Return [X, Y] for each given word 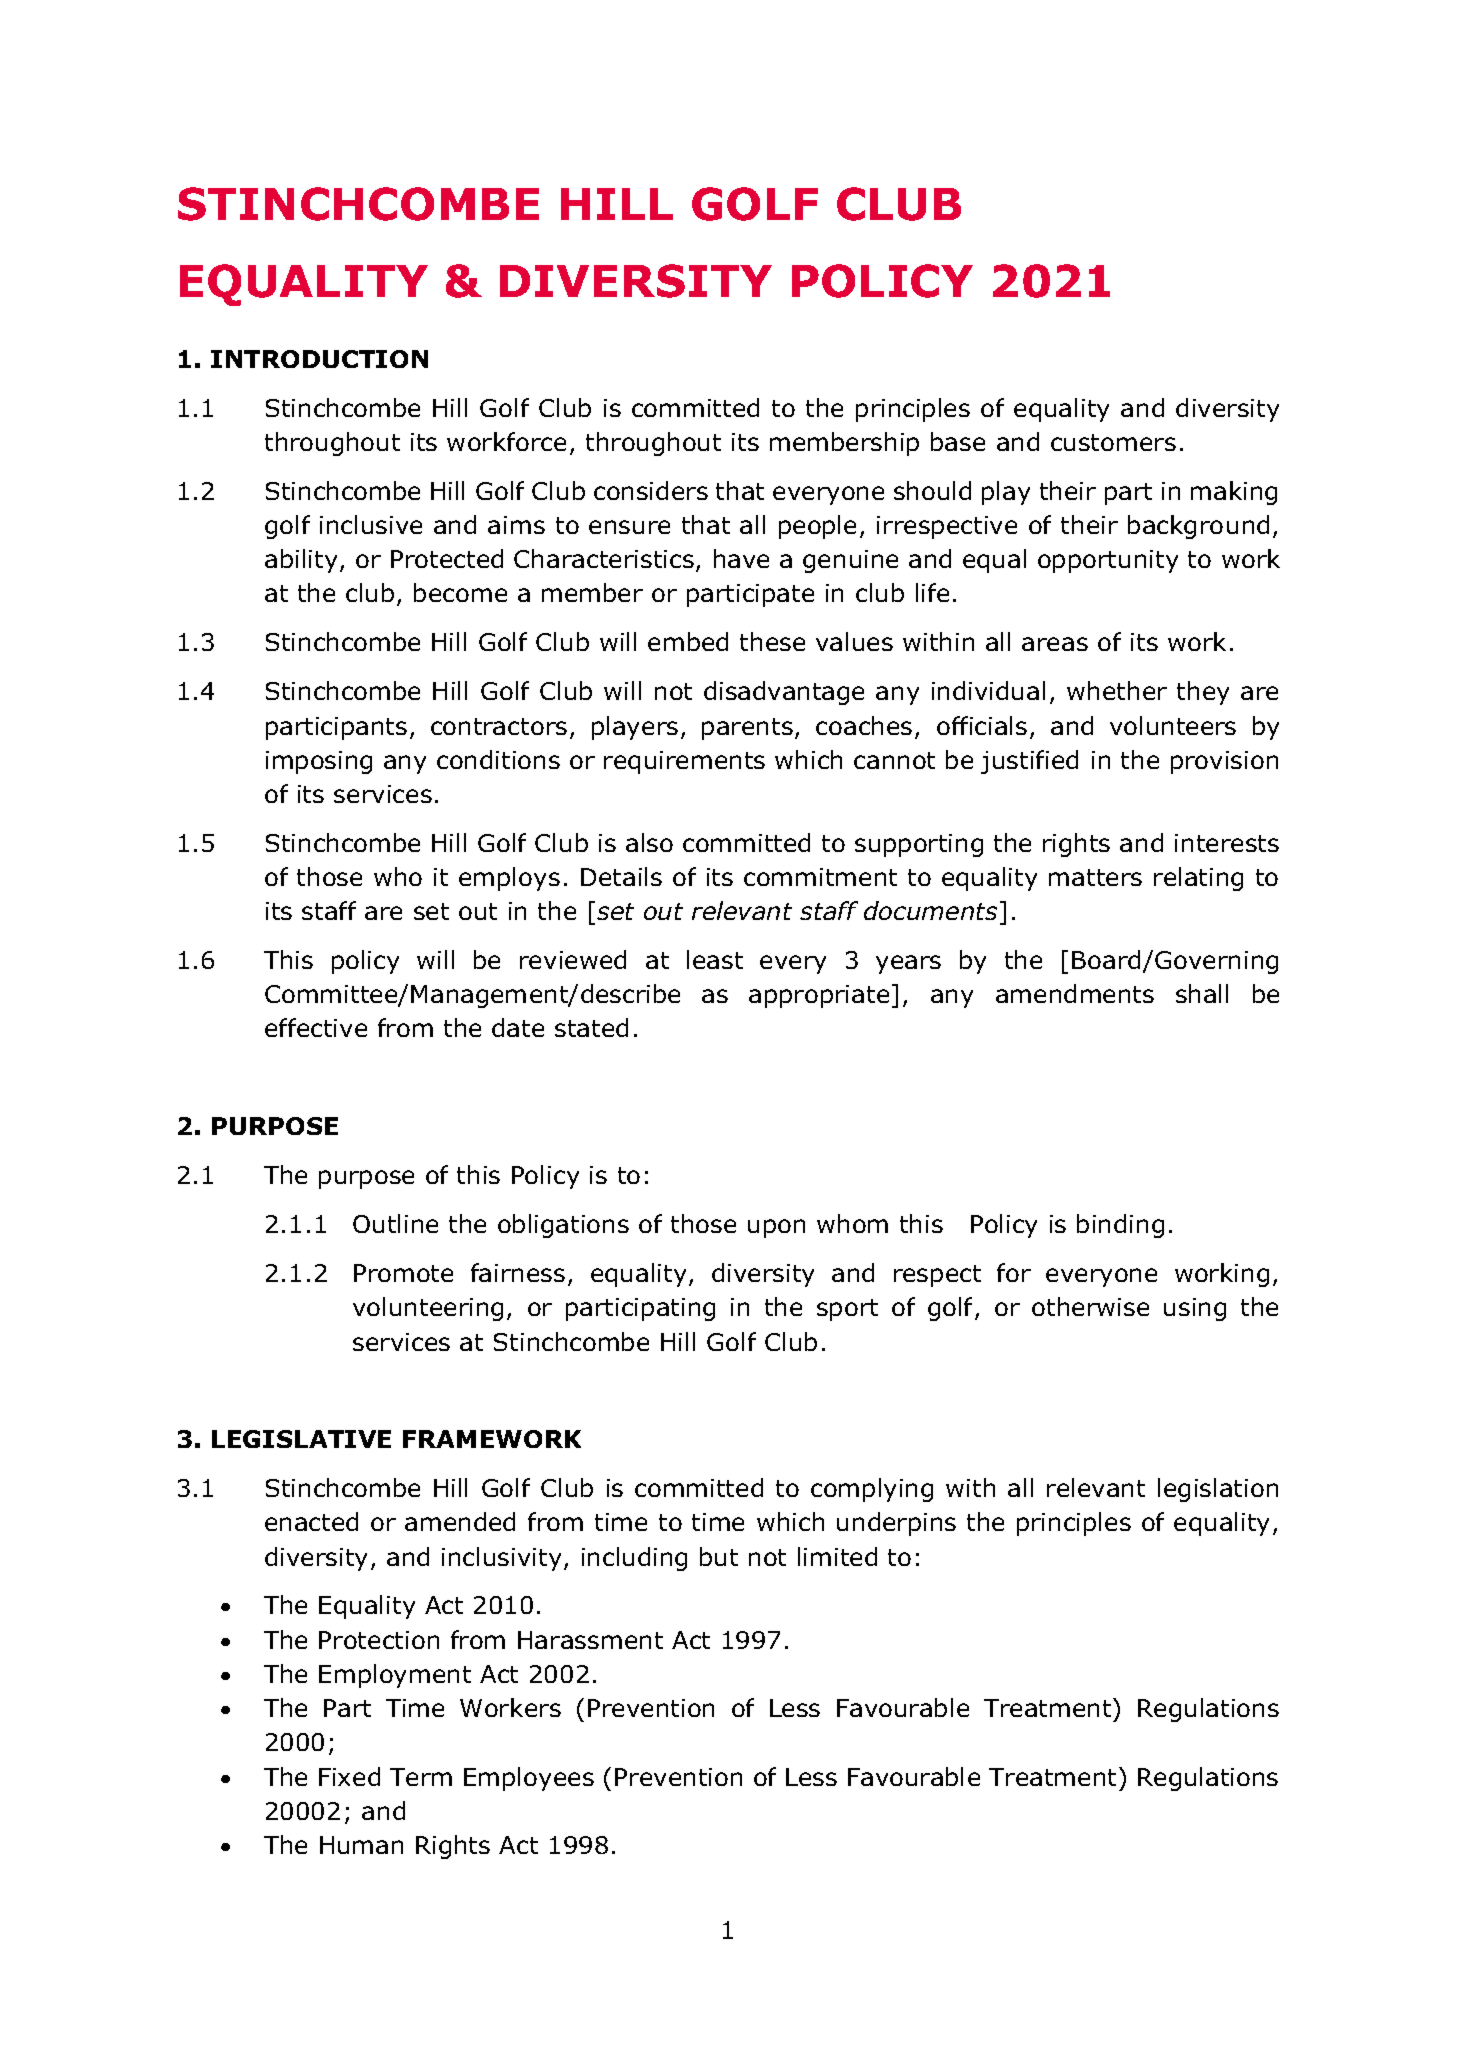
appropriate [819, 996]
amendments [1075, 993]
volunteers [1173, 725]
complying [872, 1490]
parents [747, 729]
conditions [498, 759]
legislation [1218, 1490]
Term [421, 1777]
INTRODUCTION [319, 359]
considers [651, 490]
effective [316, 1027]
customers [1113, 442]
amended [460, 1521]
